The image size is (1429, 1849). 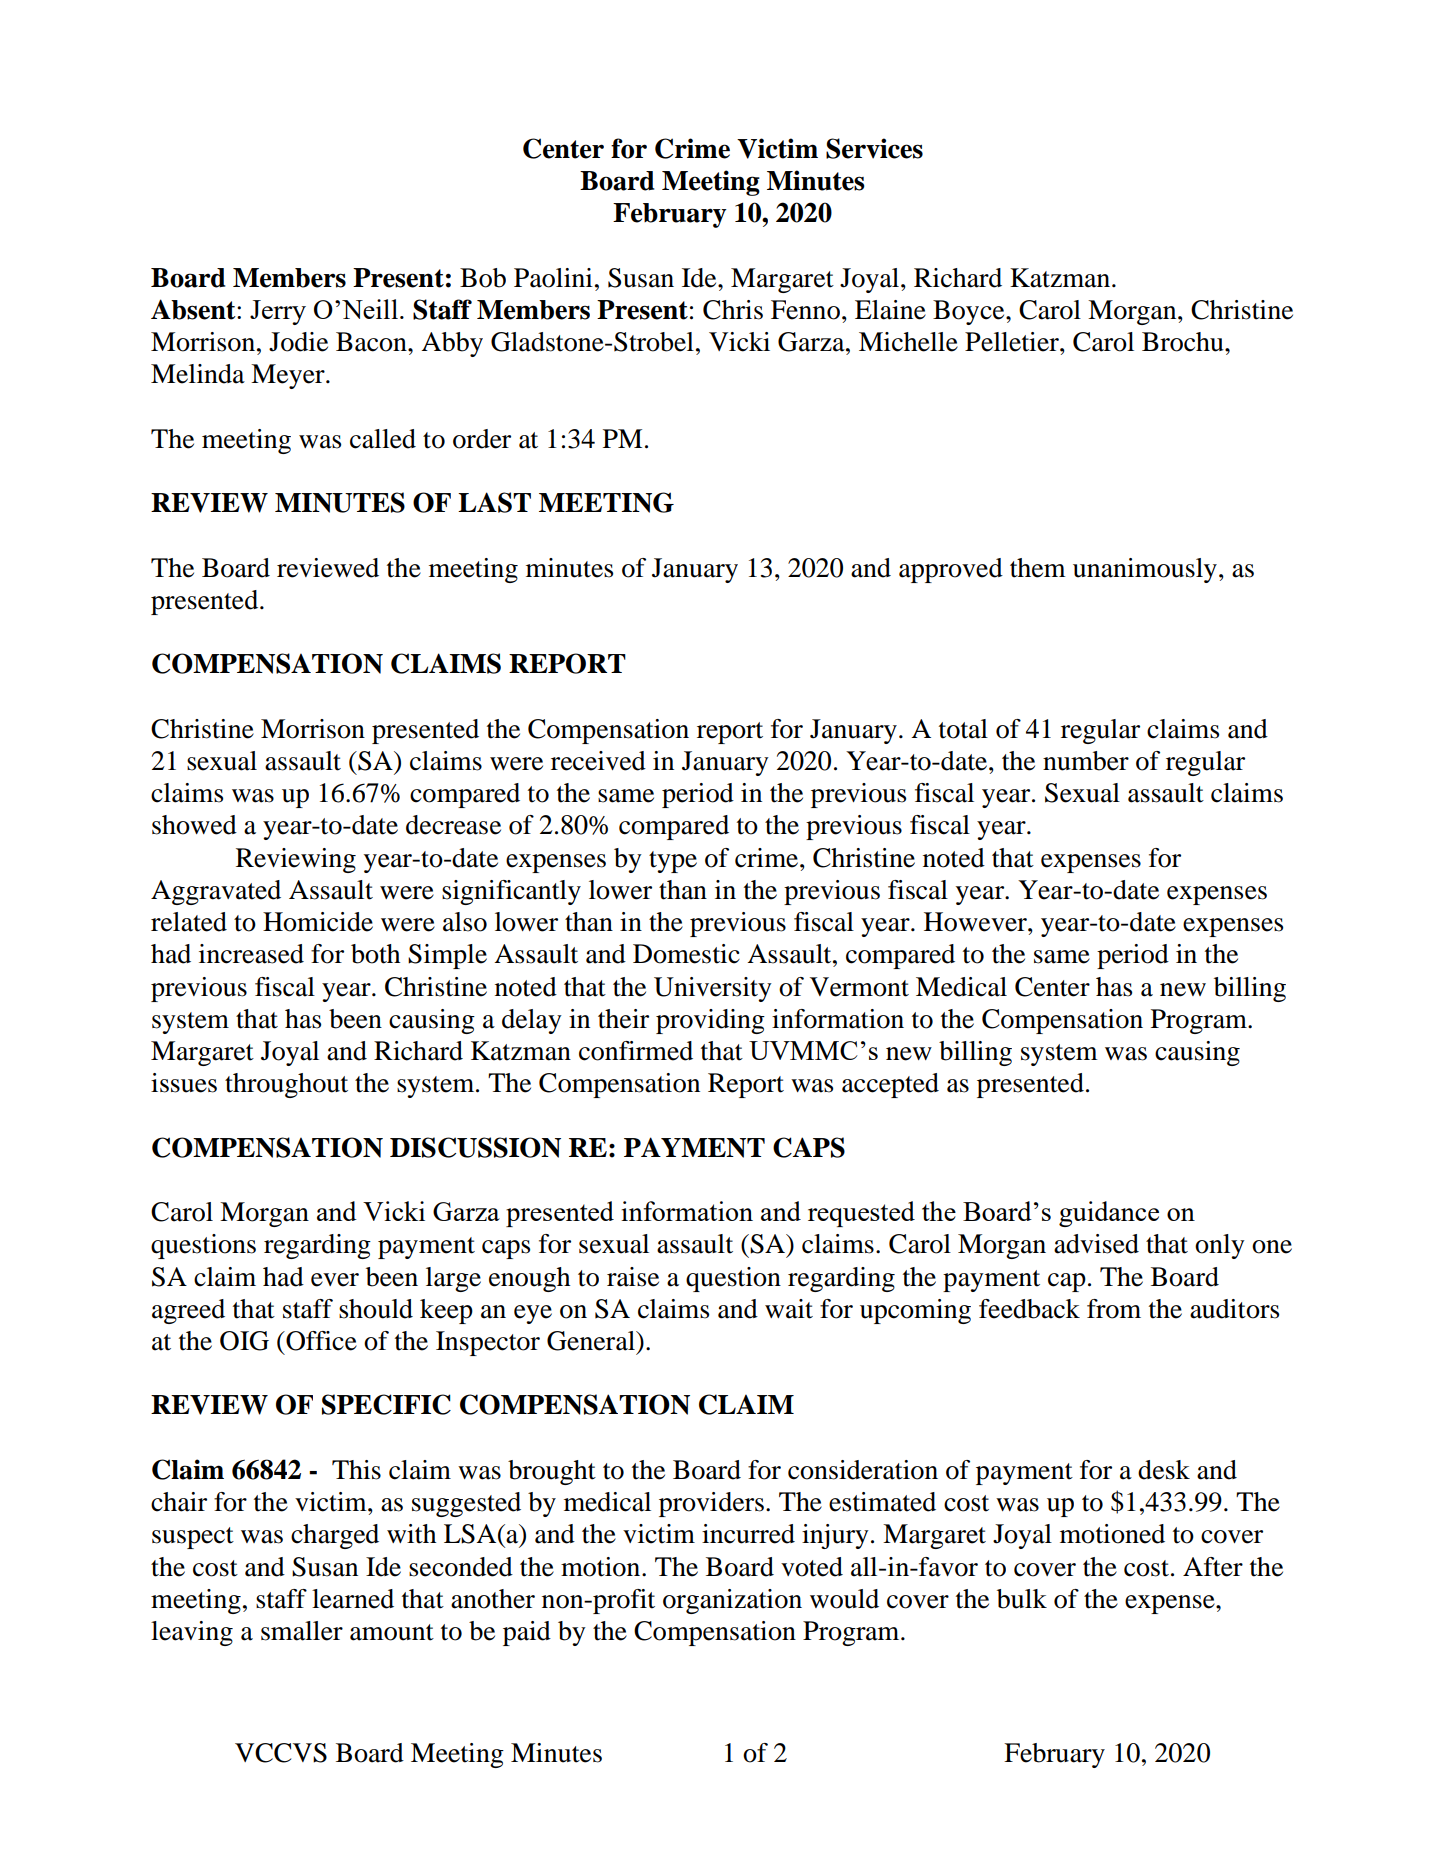 What do you see at coordinates (494, 502) in the image?
I see `LAST` at bounding box center [494, 502].
